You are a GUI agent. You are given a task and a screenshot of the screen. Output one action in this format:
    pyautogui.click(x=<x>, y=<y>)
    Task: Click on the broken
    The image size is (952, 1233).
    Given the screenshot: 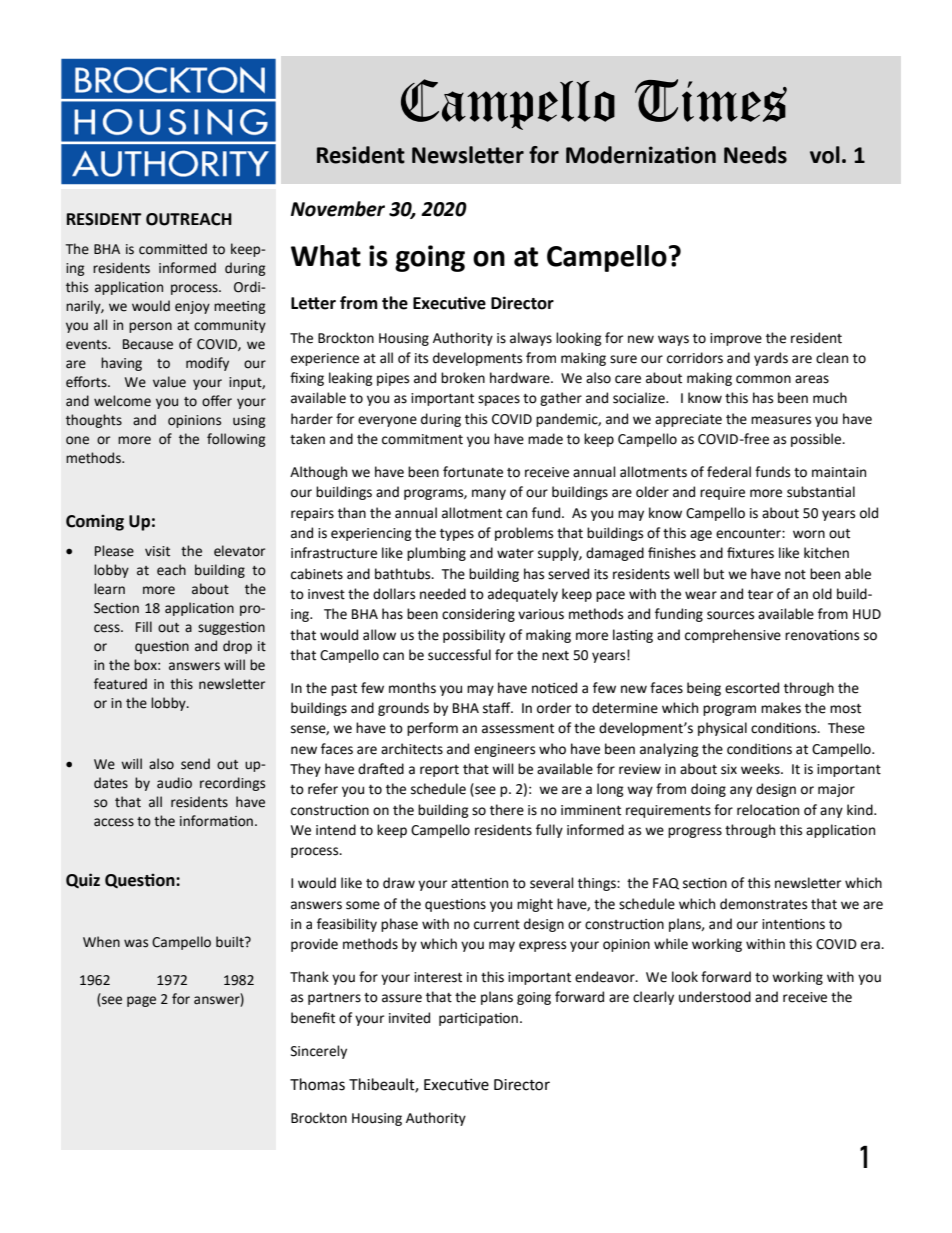 What is the action you would take?
    pyautogui.click(x=463, y=378)
